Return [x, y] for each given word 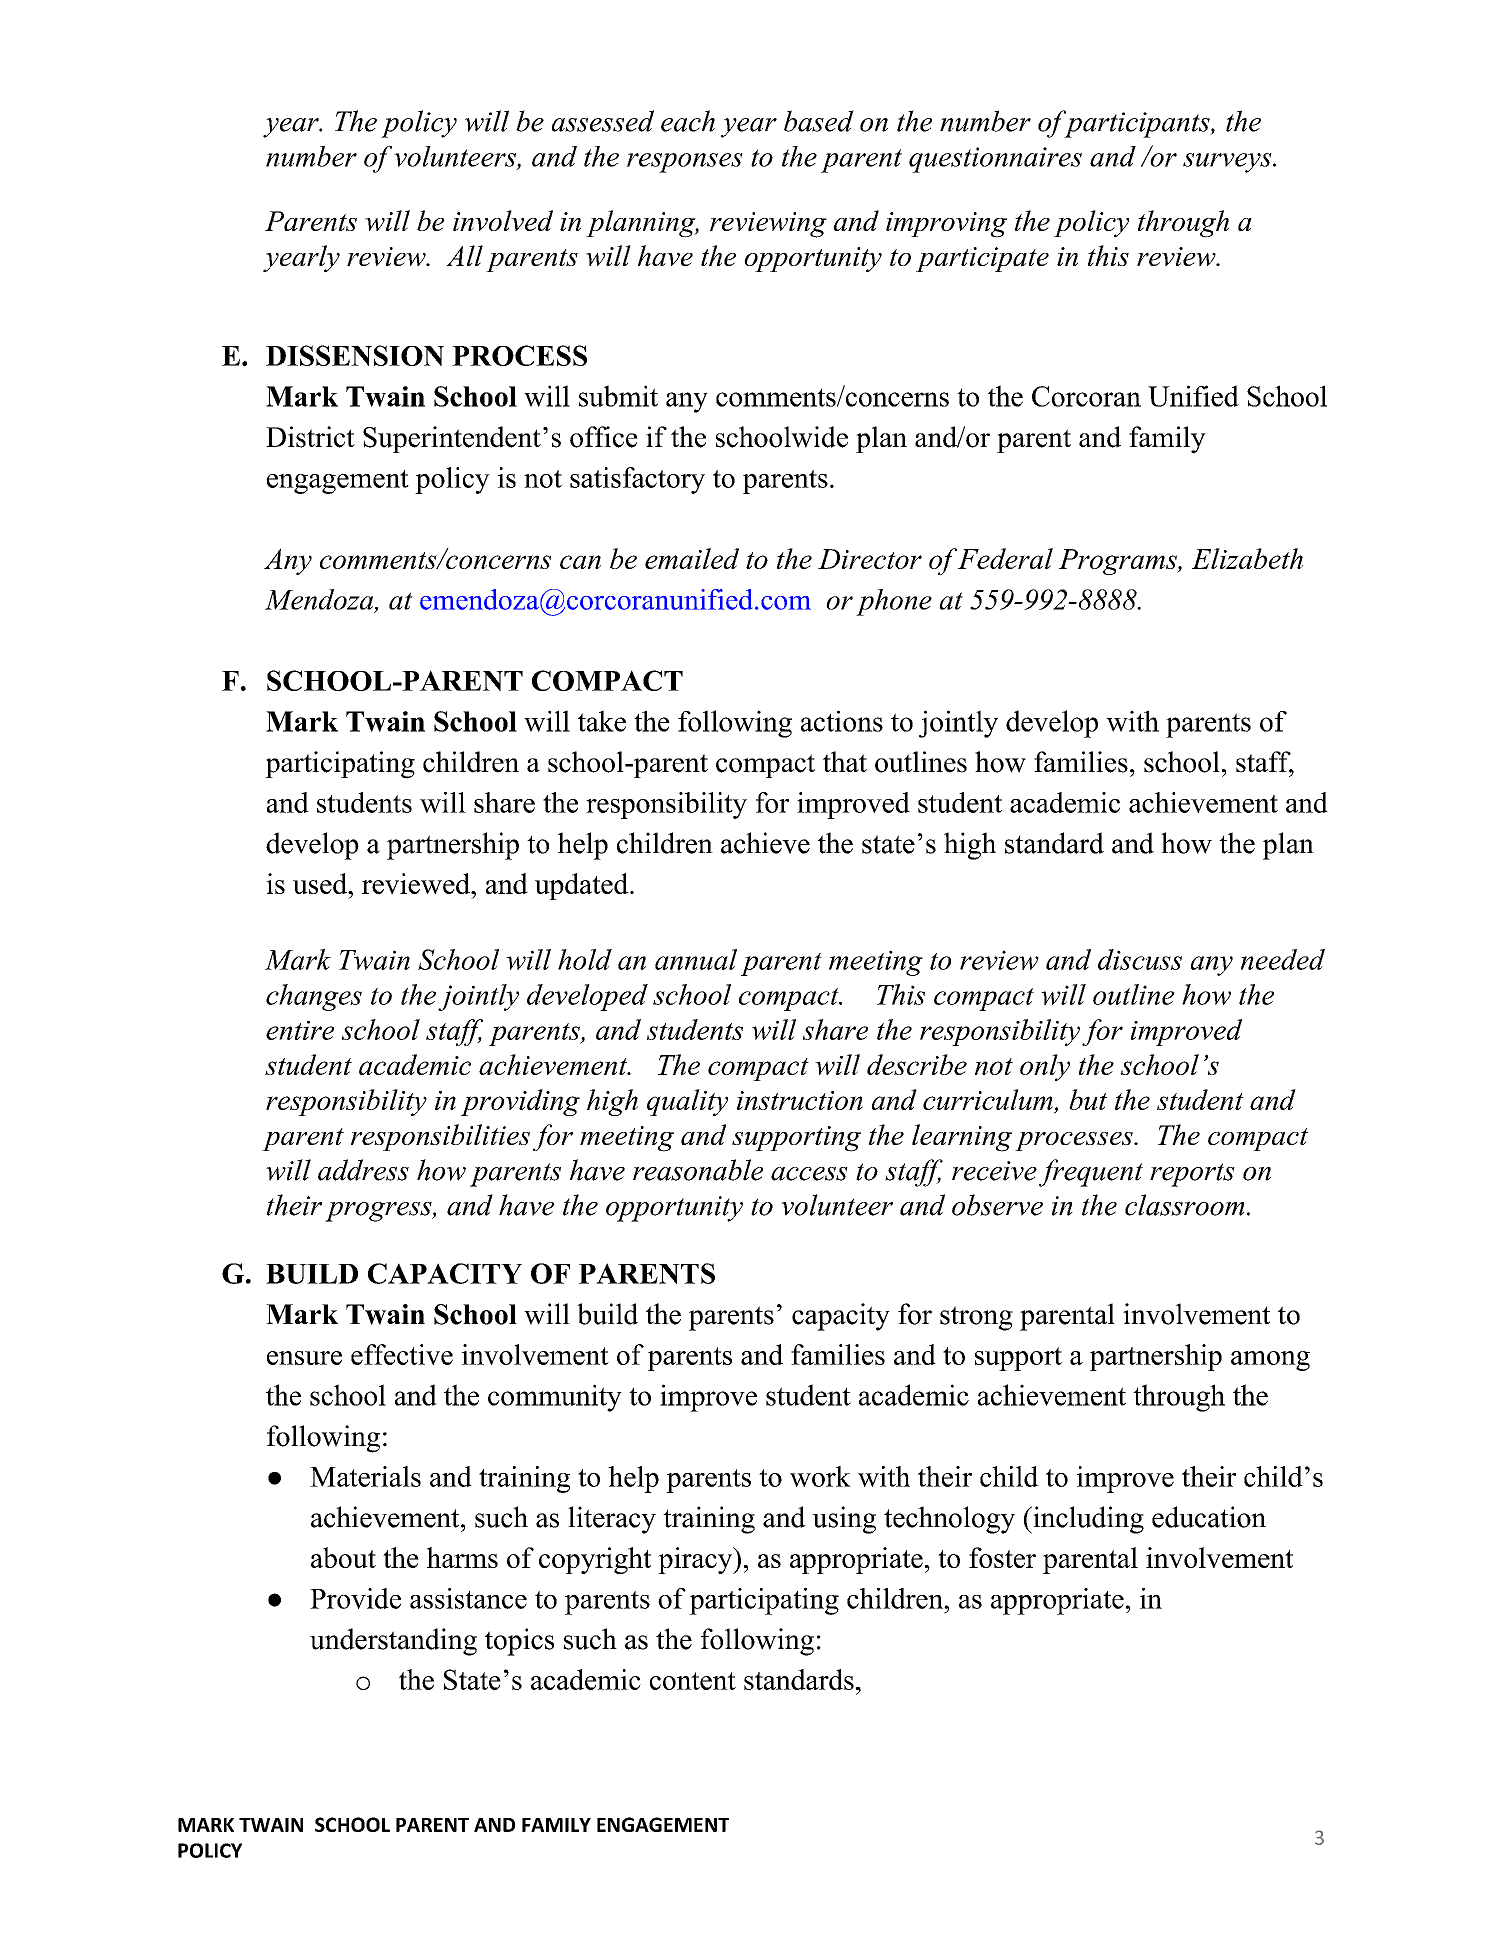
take [602, 721]
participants [1136, 124]
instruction [800, 1100]
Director [870, 559]
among [1270, 1361]
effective [402, 1354]
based [819, 121]
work [820, 1476]
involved [503, 220]
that [845, 761]
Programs [1119, 562]
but [1088, 1099]
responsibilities [440, 1137]
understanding [393, 1642]
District [310, 437]
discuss [1140, 959]
